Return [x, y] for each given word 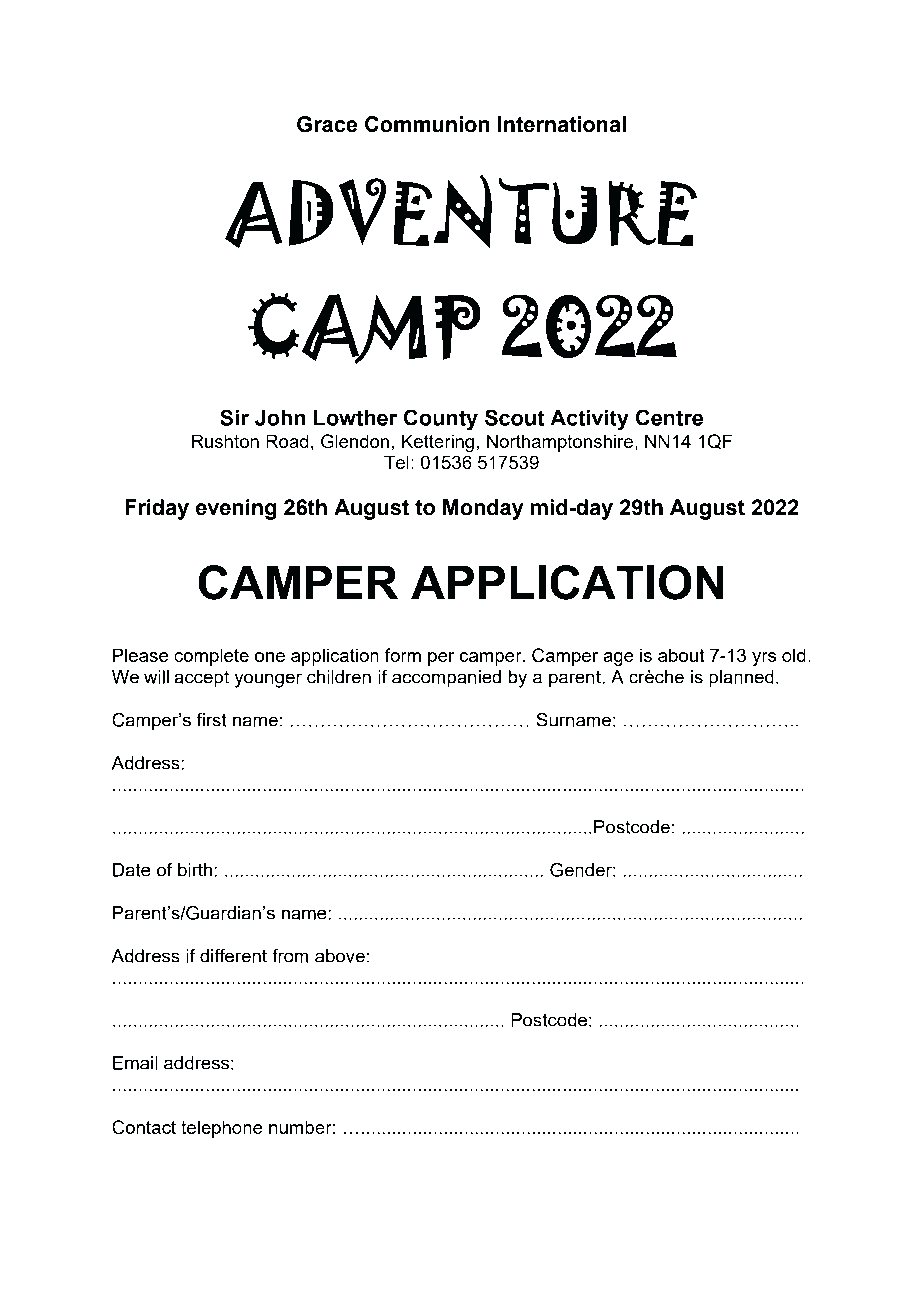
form [403, 655]
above [340, 956]
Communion [427, 124]
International [562, 124]
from [290, 956]
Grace [327, 124]
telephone [222, 1129]
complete [211, 657]
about [681, 655]
